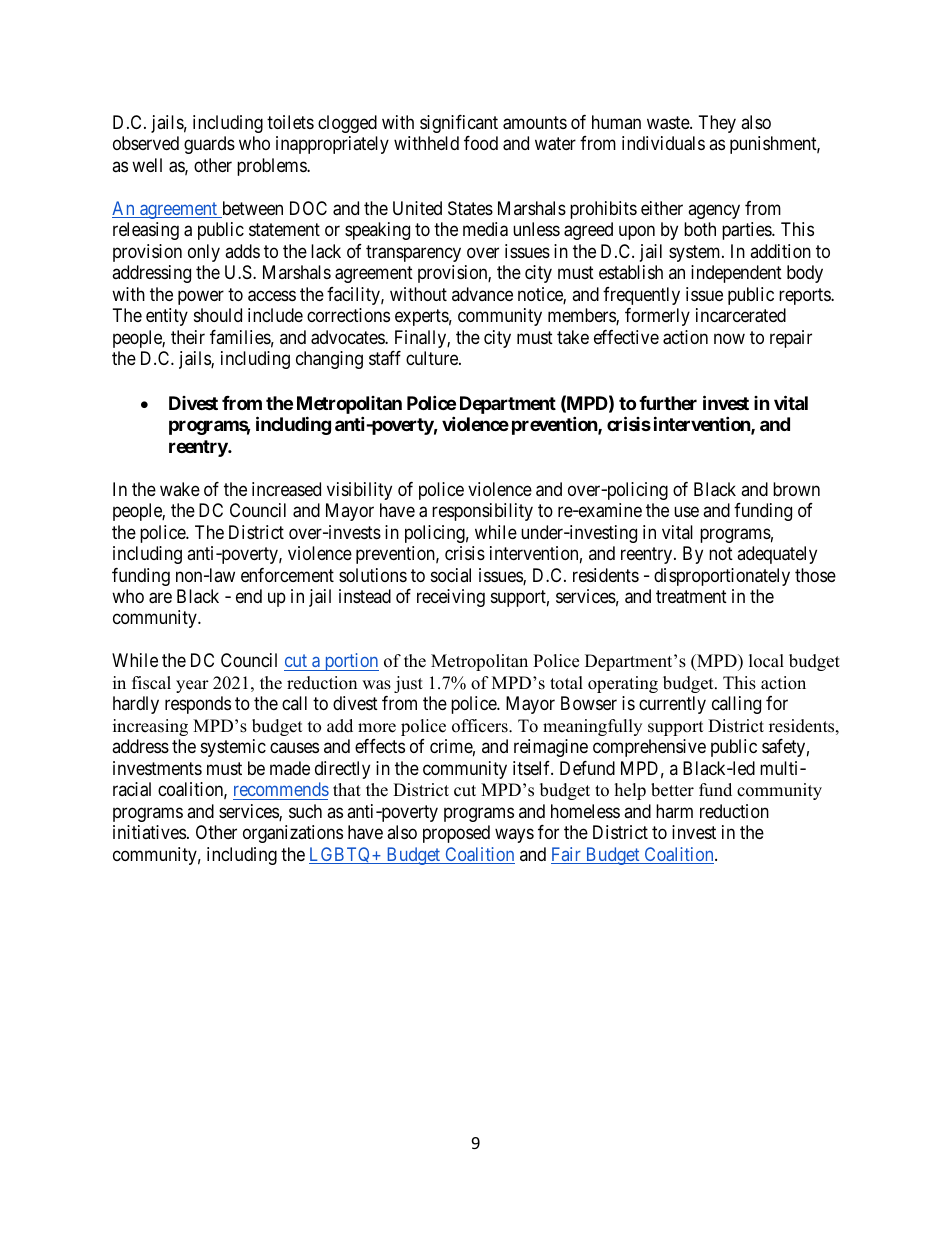 This screenshot has height=1233, width=952. What do you see at coordinates (481, 143) in the screenshot?
I see `food` at bounding box center [481, 143].
